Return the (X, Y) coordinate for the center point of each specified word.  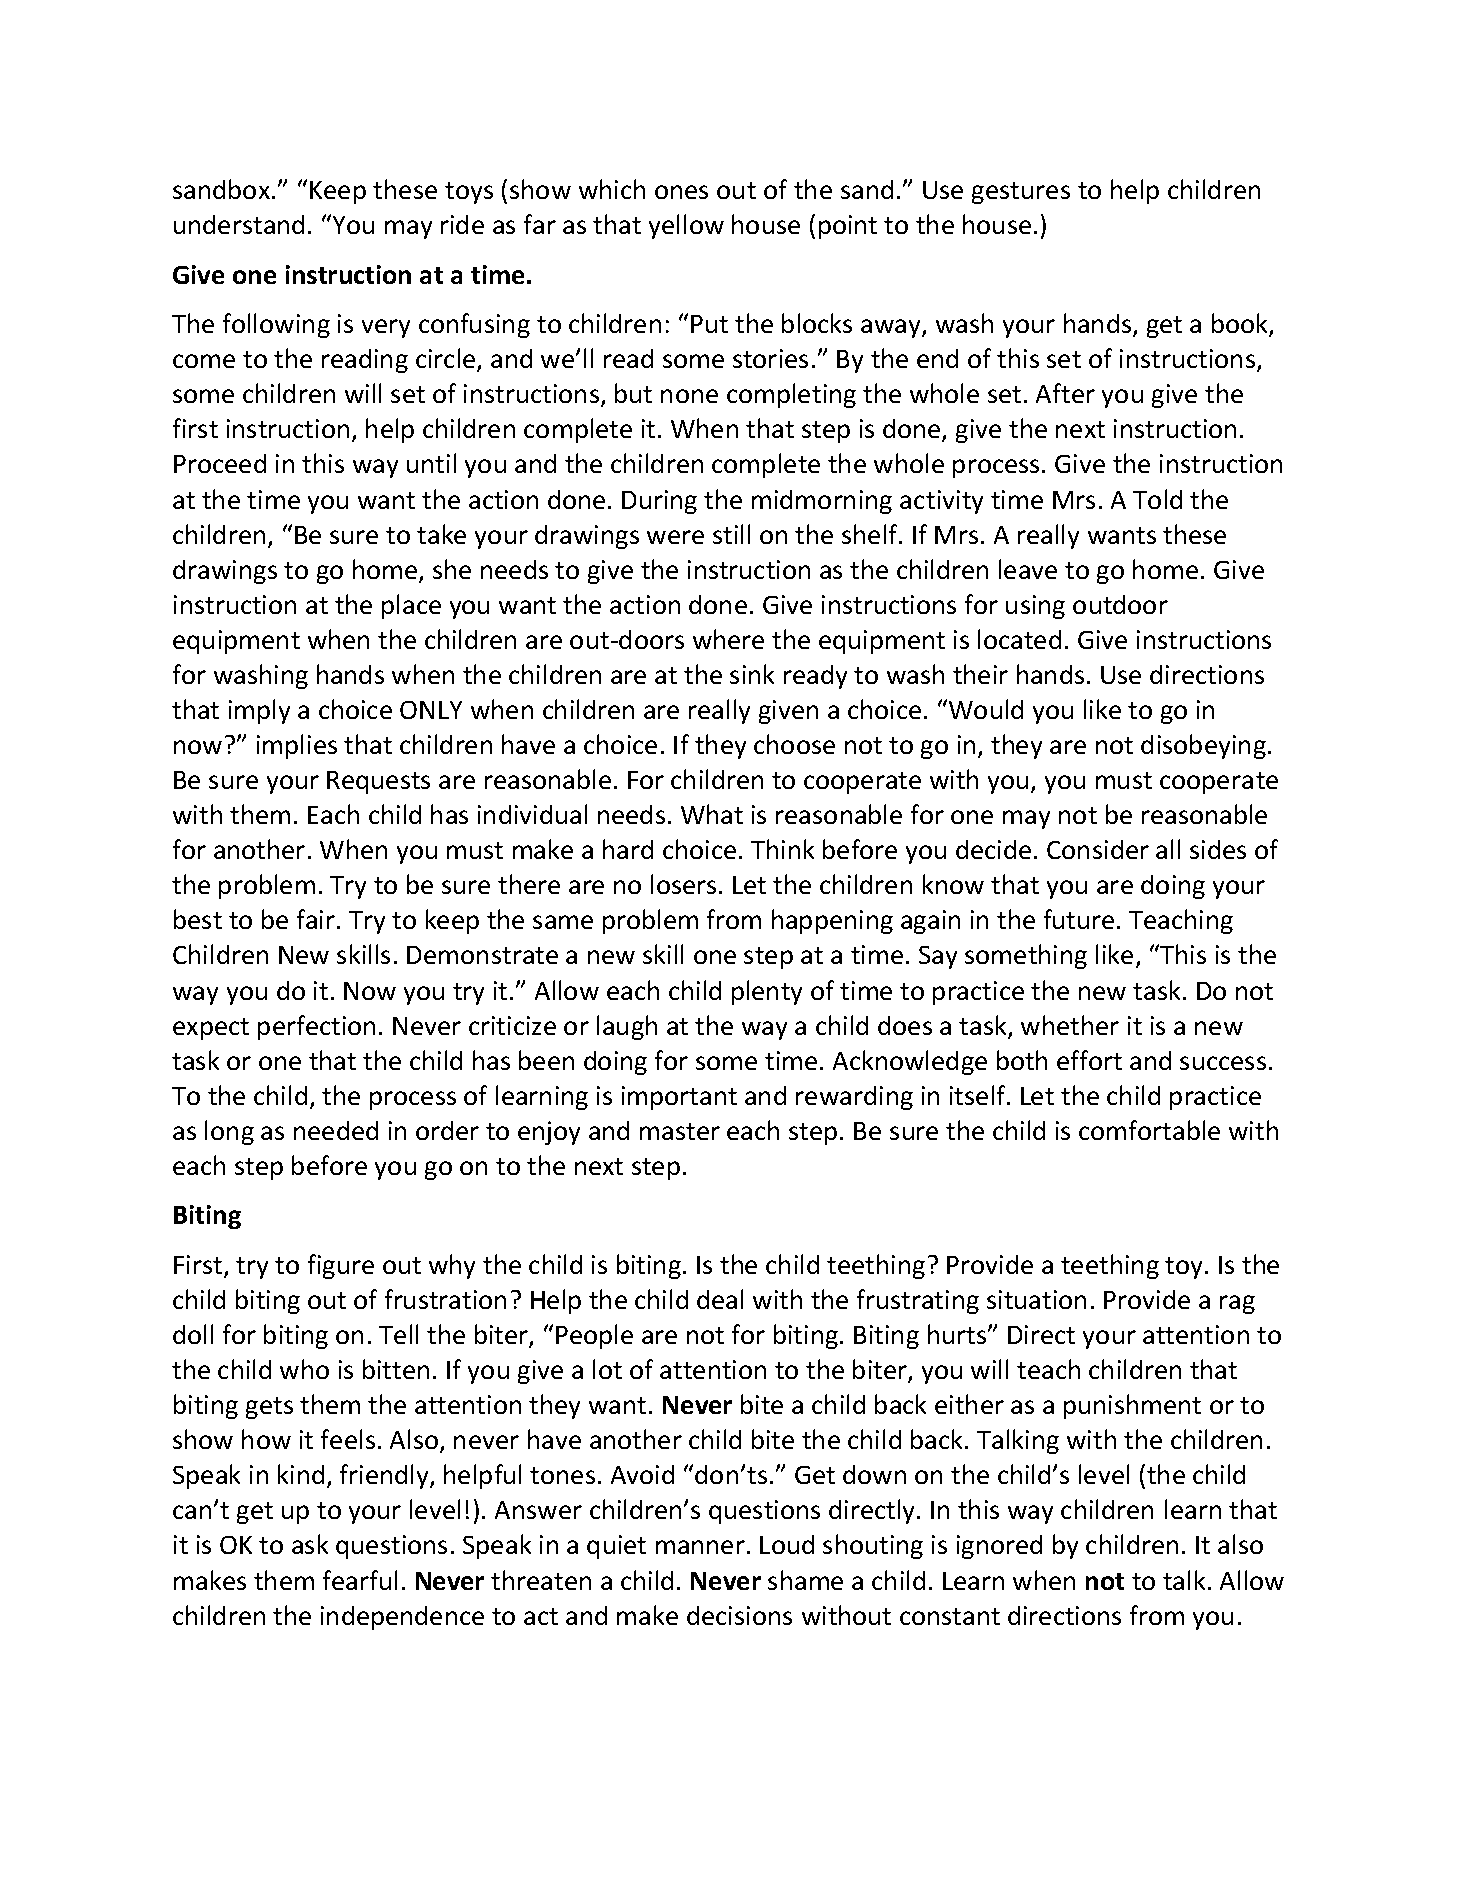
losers (683, 884)
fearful (360, 1580)
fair (317, 919)
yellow (686, 226)
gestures (1021, 193)
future (1079, 919)
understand (239, 224)
